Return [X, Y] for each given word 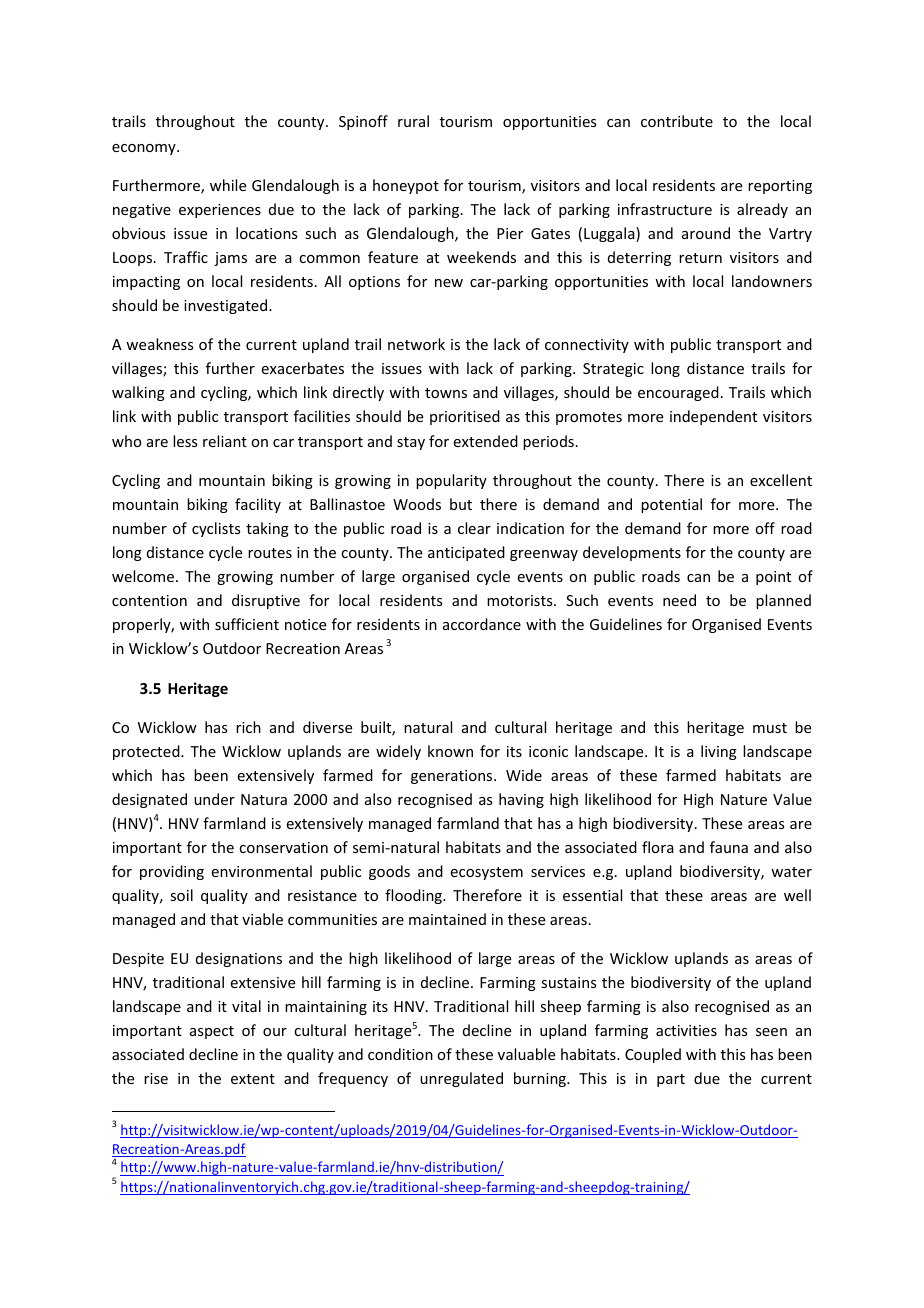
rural [413, 121]
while [228, 185]
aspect [212, 1032]
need [679, 600]
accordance [482, 624]
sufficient [247, 624]
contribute [677, 121]
